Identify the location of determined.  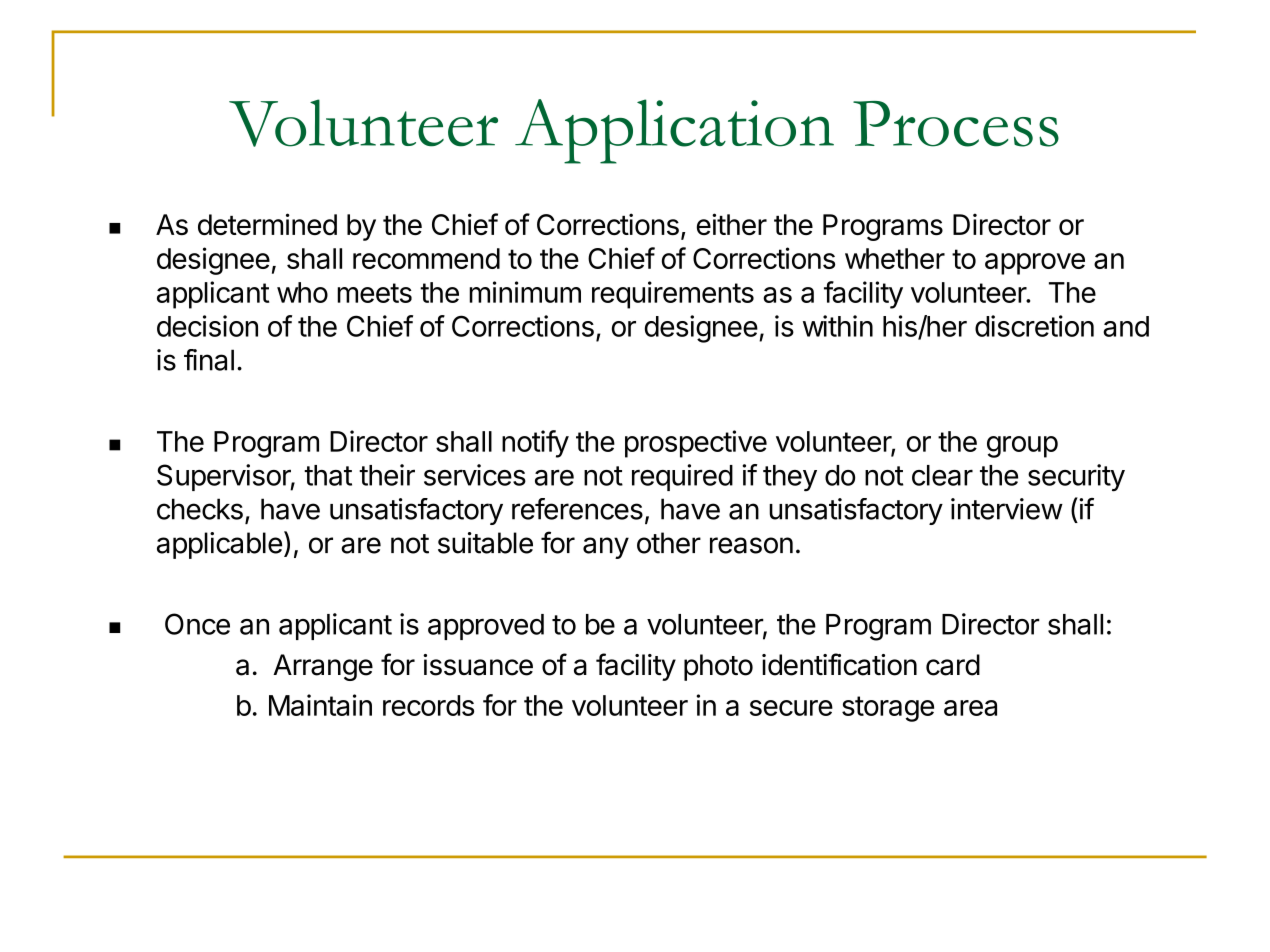
(267, 224).
